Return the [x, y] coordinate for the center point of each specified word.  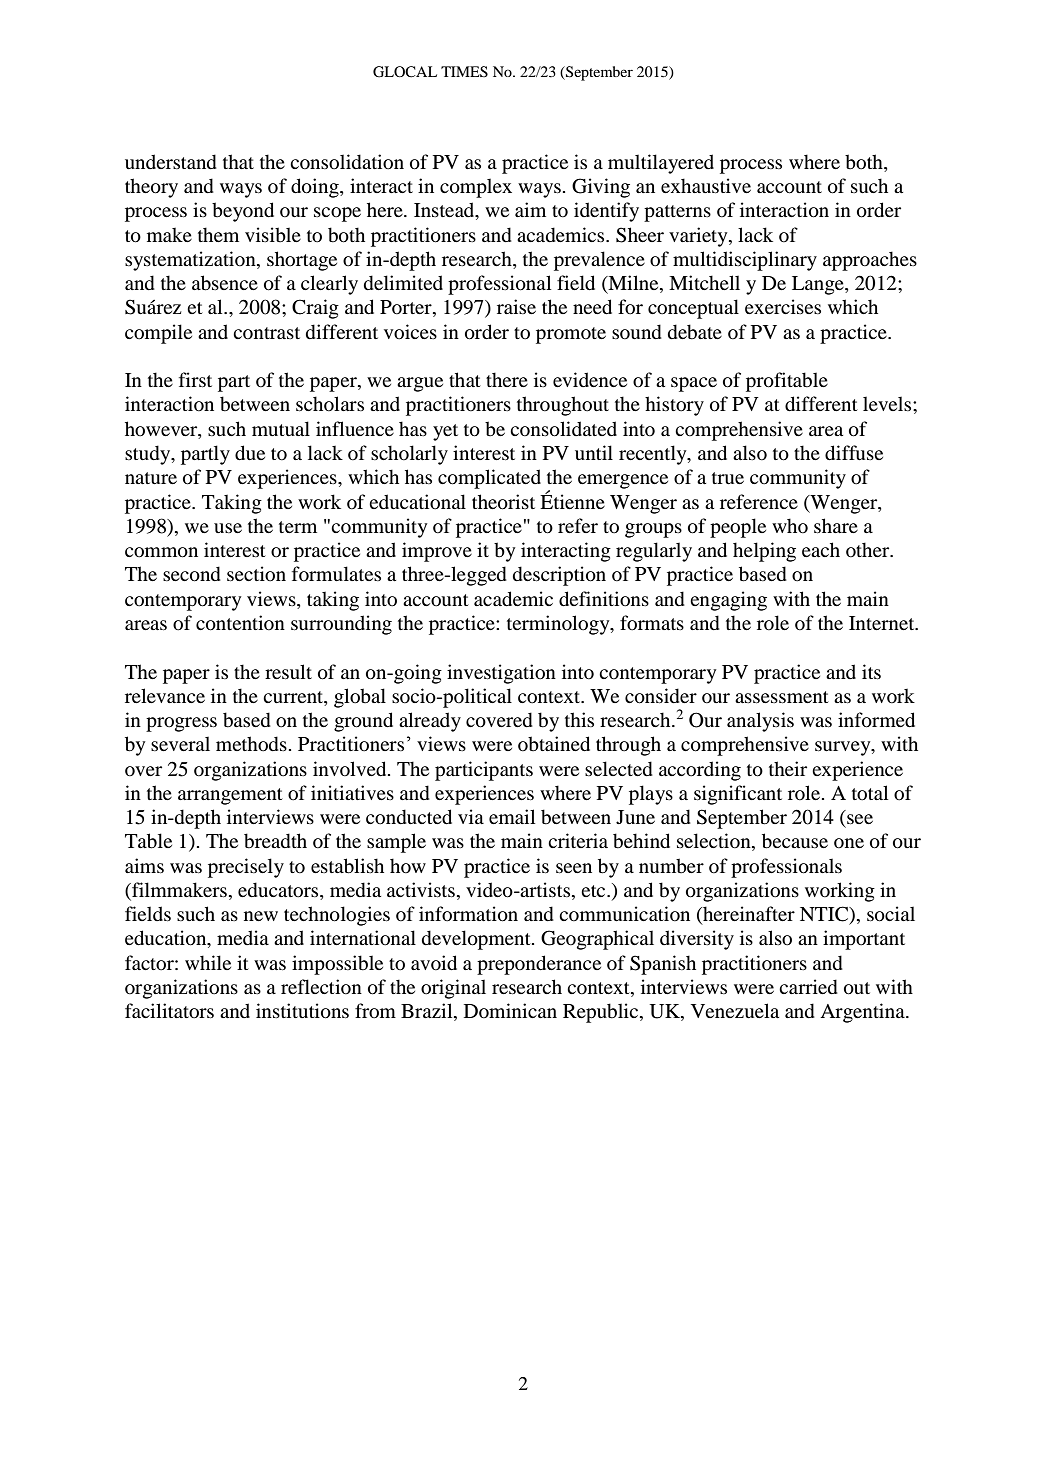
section [256, 574]
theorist [503, 502]
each [821, 549]
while [208, 962]
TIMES [464, 72]
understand [171, 162]
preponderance [539, 965]
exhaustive [706, 185]
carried [808, 987]
